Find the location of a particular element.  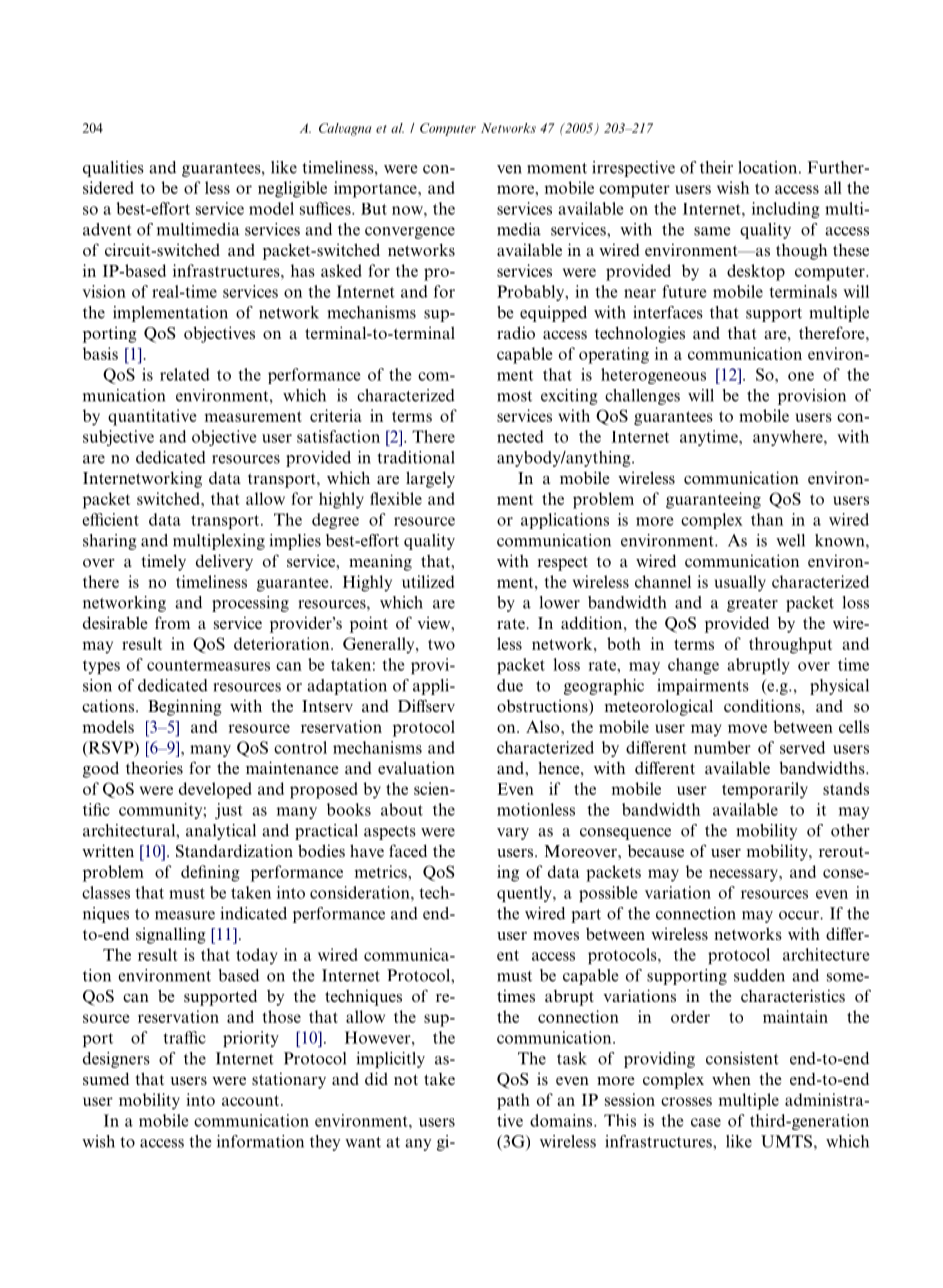

convergence is located at coordinates (410, 233).
